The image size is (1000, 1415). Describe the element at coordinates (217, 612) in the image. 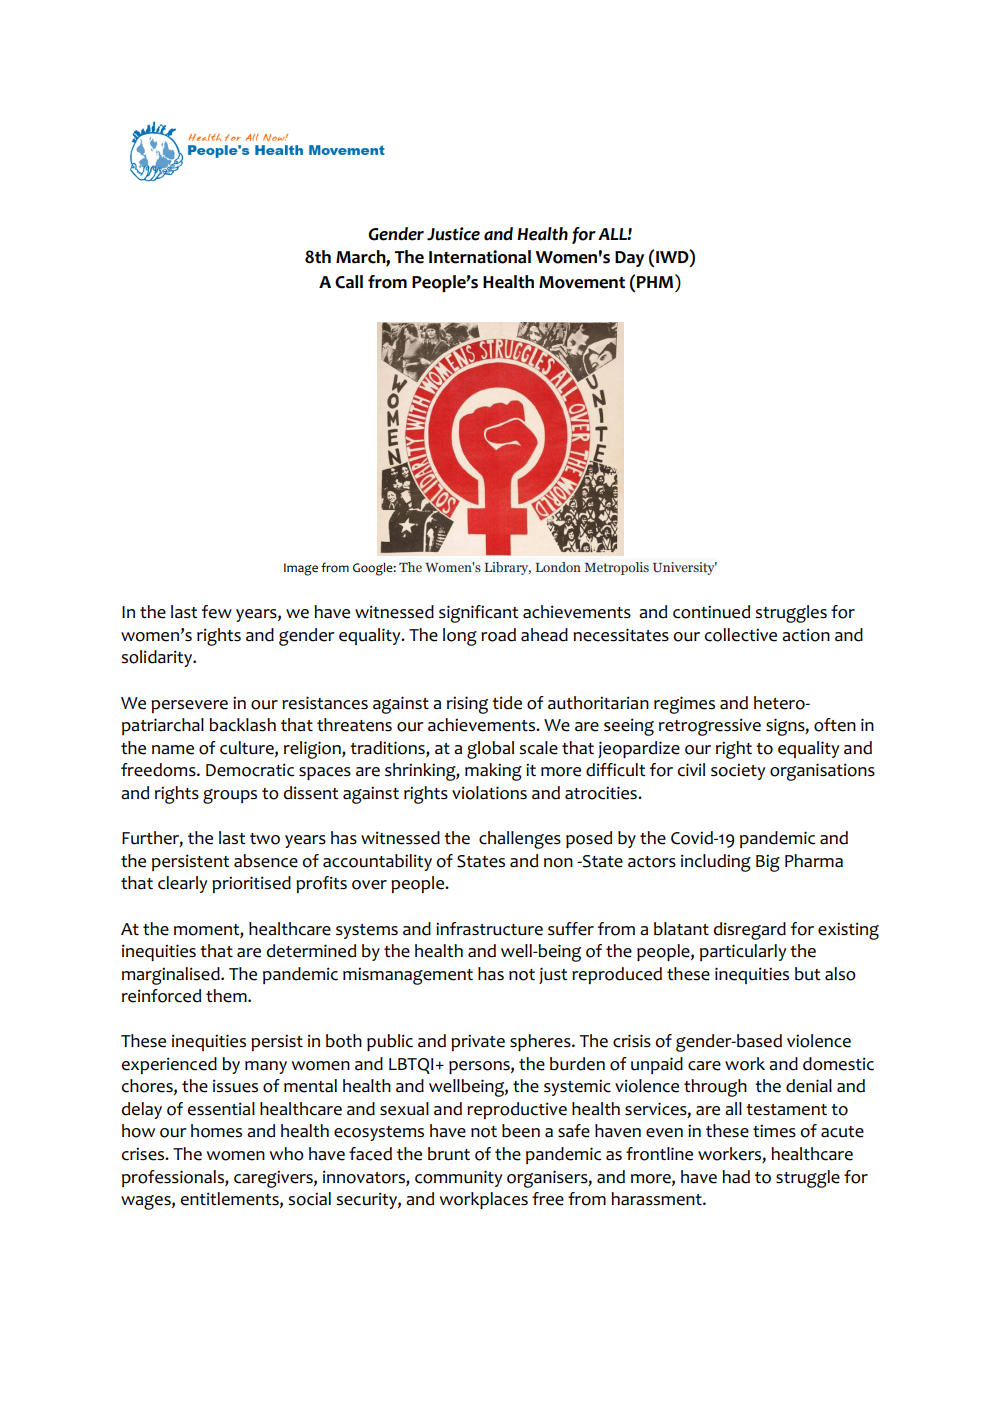

I see `few` at that location.
